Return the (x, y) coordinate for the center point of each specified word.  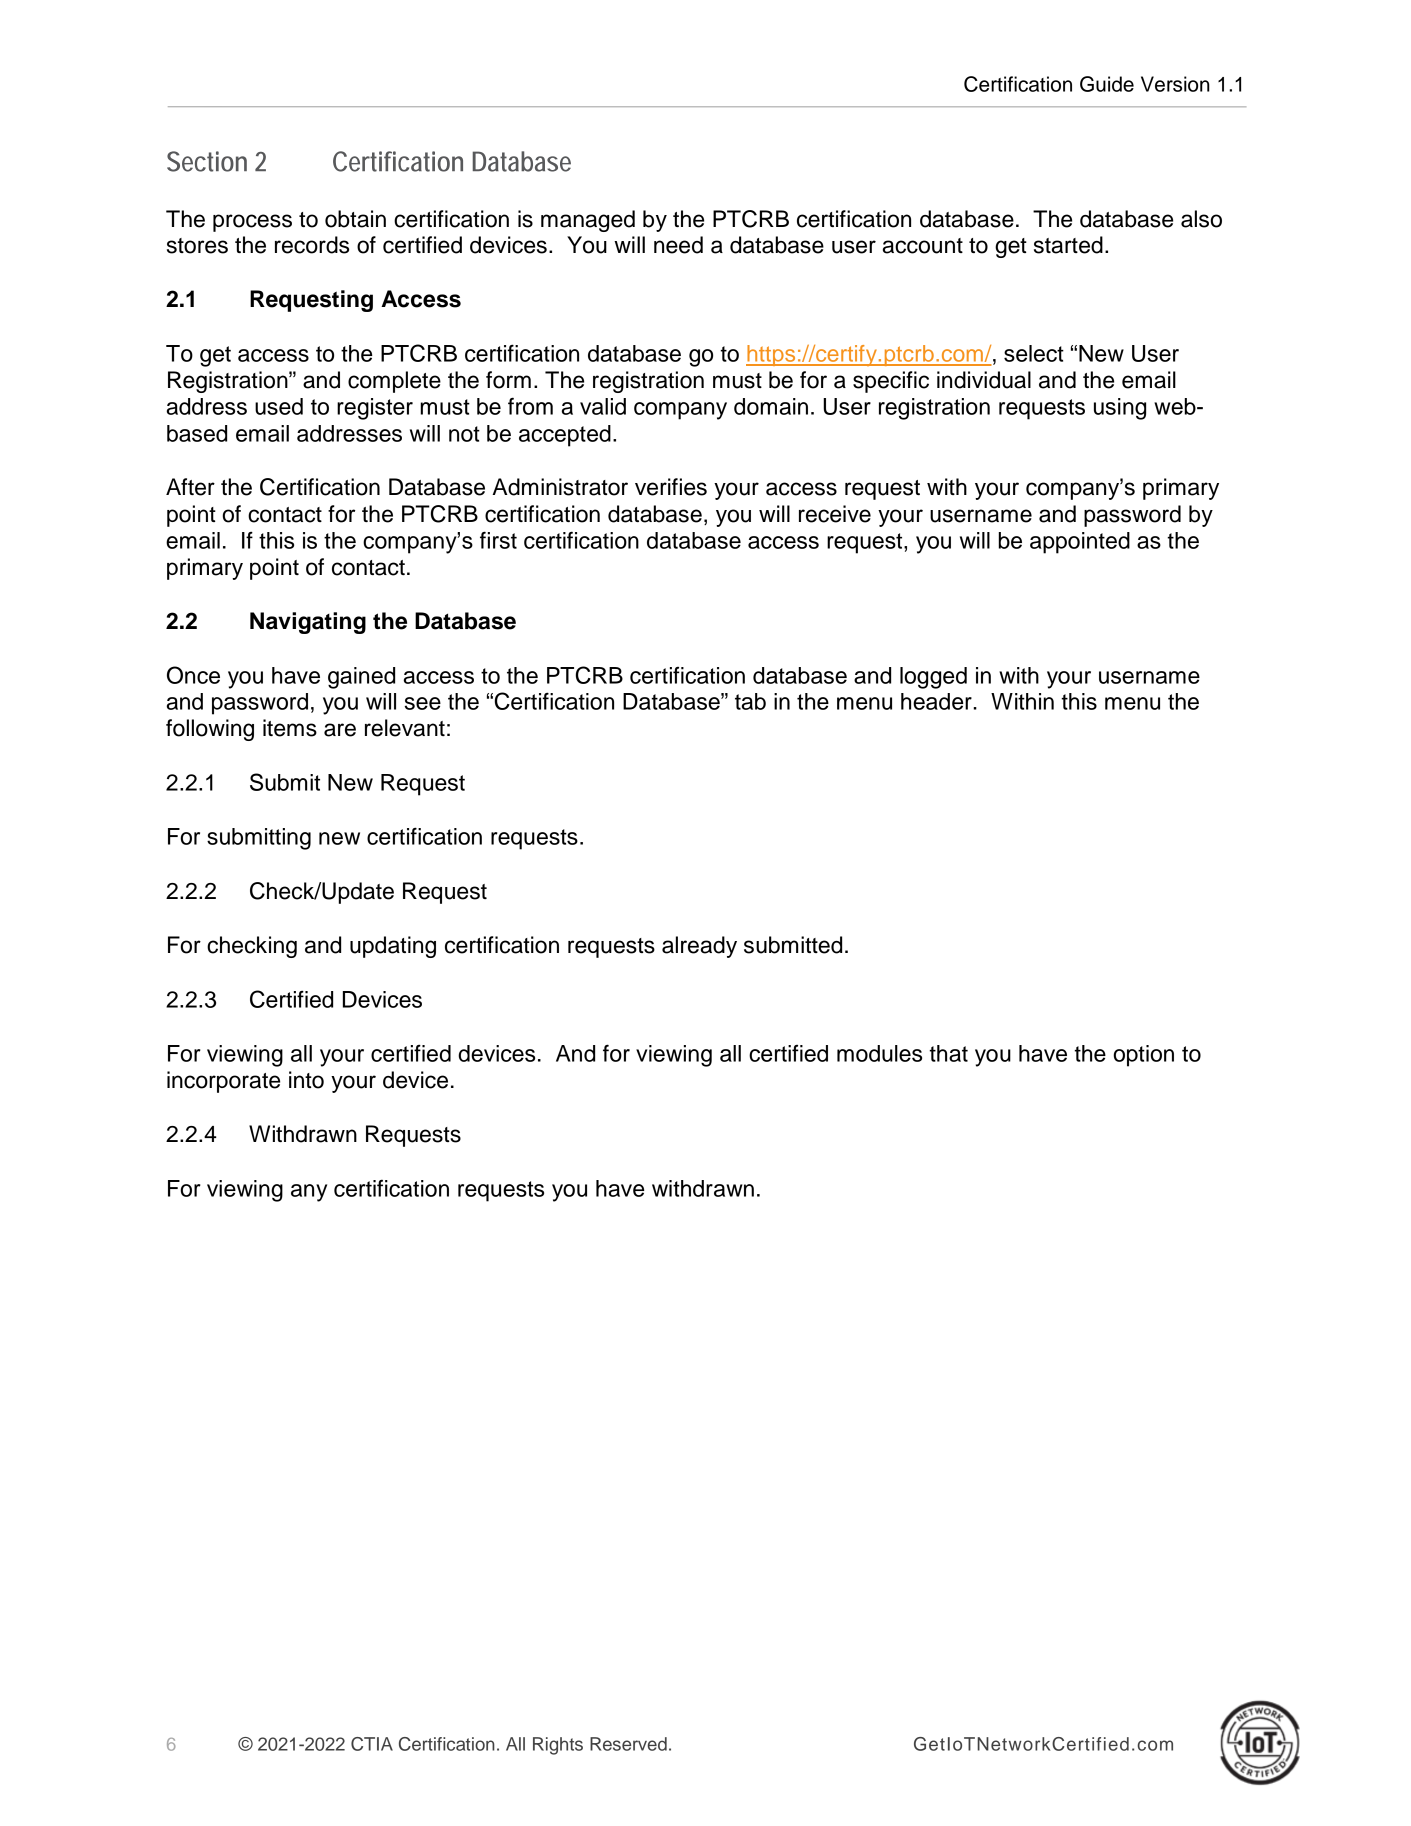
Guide (1107, 84)
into (306, 1080)
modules (879, 1053)
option (1143, 1056)
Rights (558, 1746)
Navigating (308, 623)
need (678, 245)
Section (207, 161)
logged (933, 678)
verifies (671, 487)
